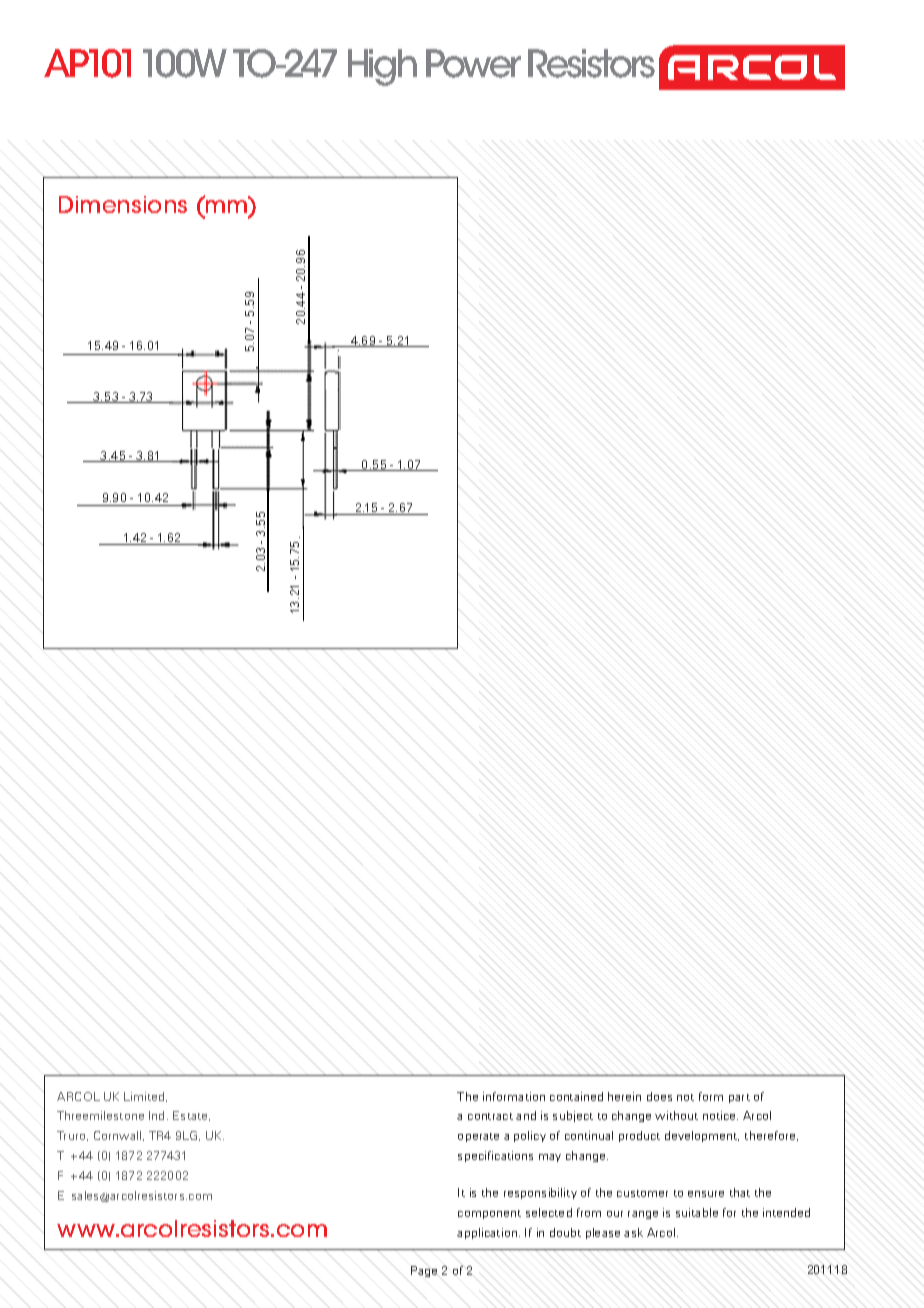 The width and height of the screenshot is (924, 1308). Describe the element at coordinates (191, 1116) in the screenshot. I see `Estate` at that location.
